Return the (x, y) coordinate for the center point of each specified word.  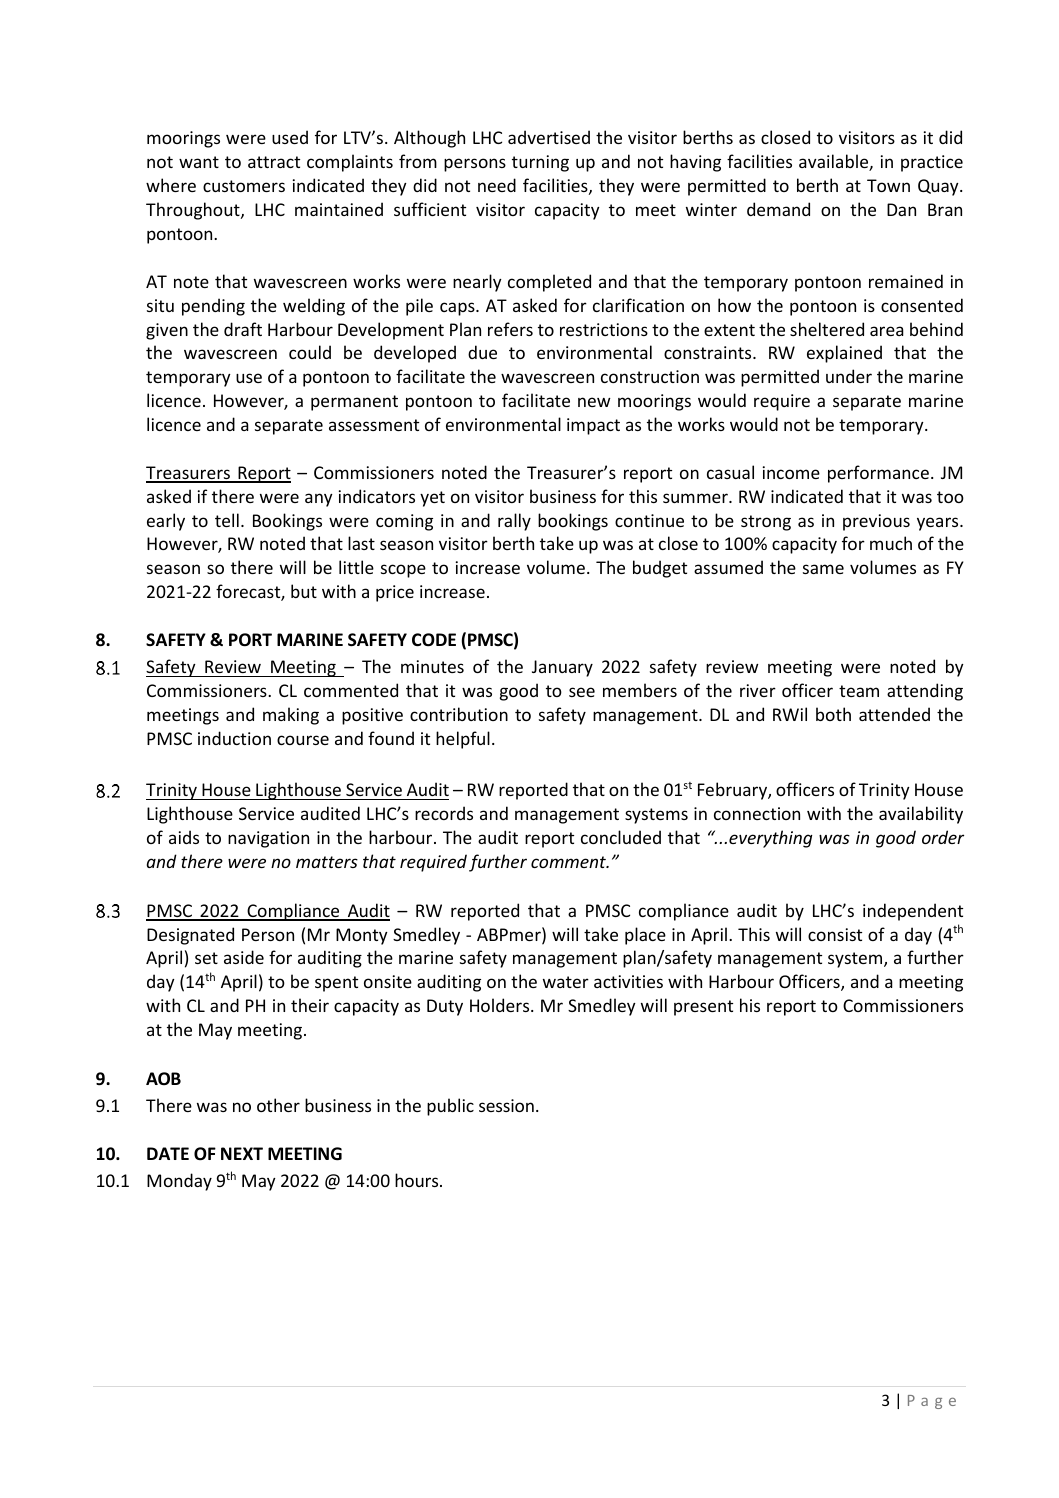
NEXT (242, 1153)
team (859, 691)
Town (888, 185)
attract (274, 162)
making (291, 716)
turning (540, 163)
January (562, 668)
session (506, 1105)
